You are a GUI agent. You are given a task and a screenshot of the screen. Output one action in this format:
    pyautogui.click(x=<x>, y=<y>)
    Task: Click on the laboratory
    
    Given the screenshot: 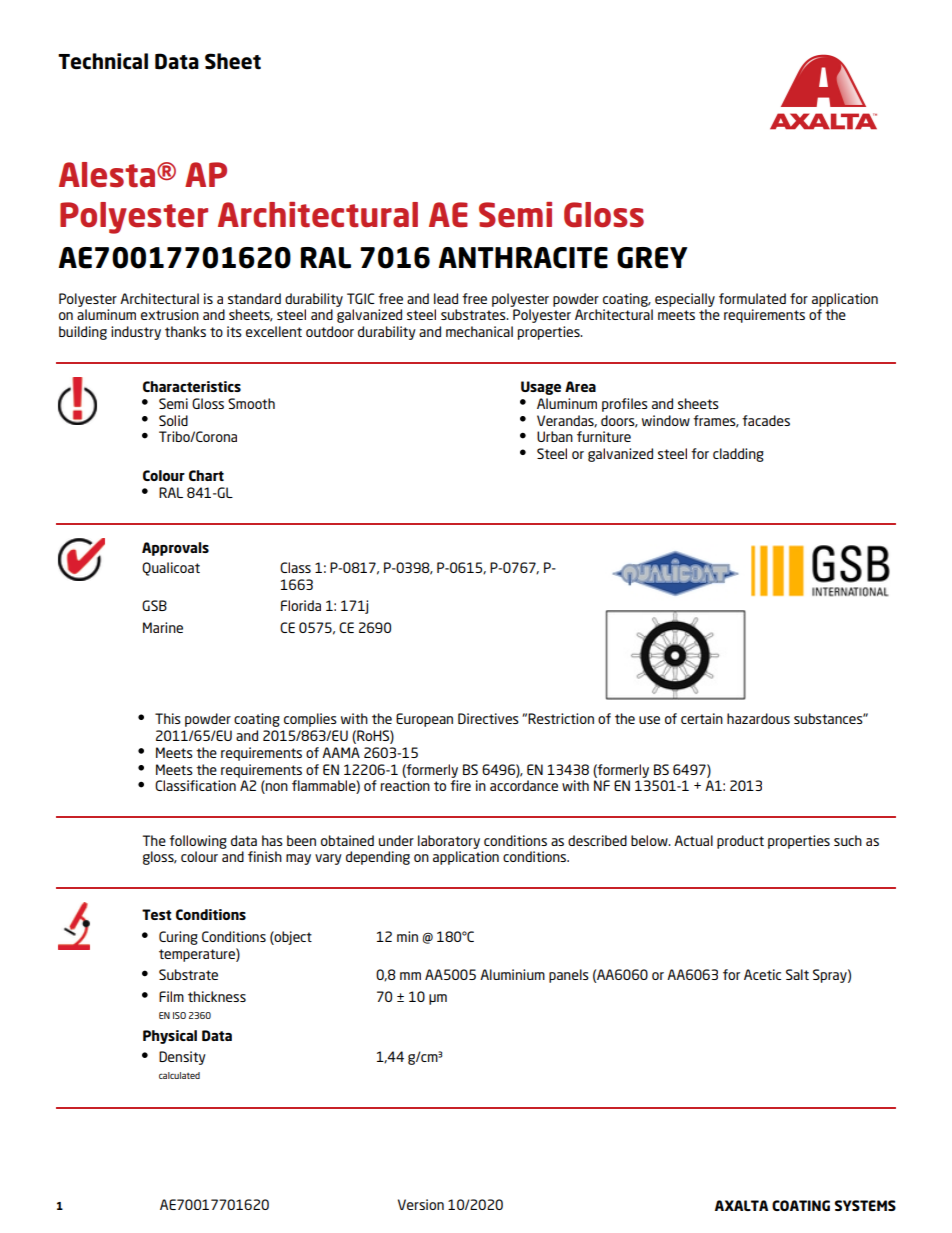 What is the action you would take?
    pyautogui.click(x=449, y=842)
